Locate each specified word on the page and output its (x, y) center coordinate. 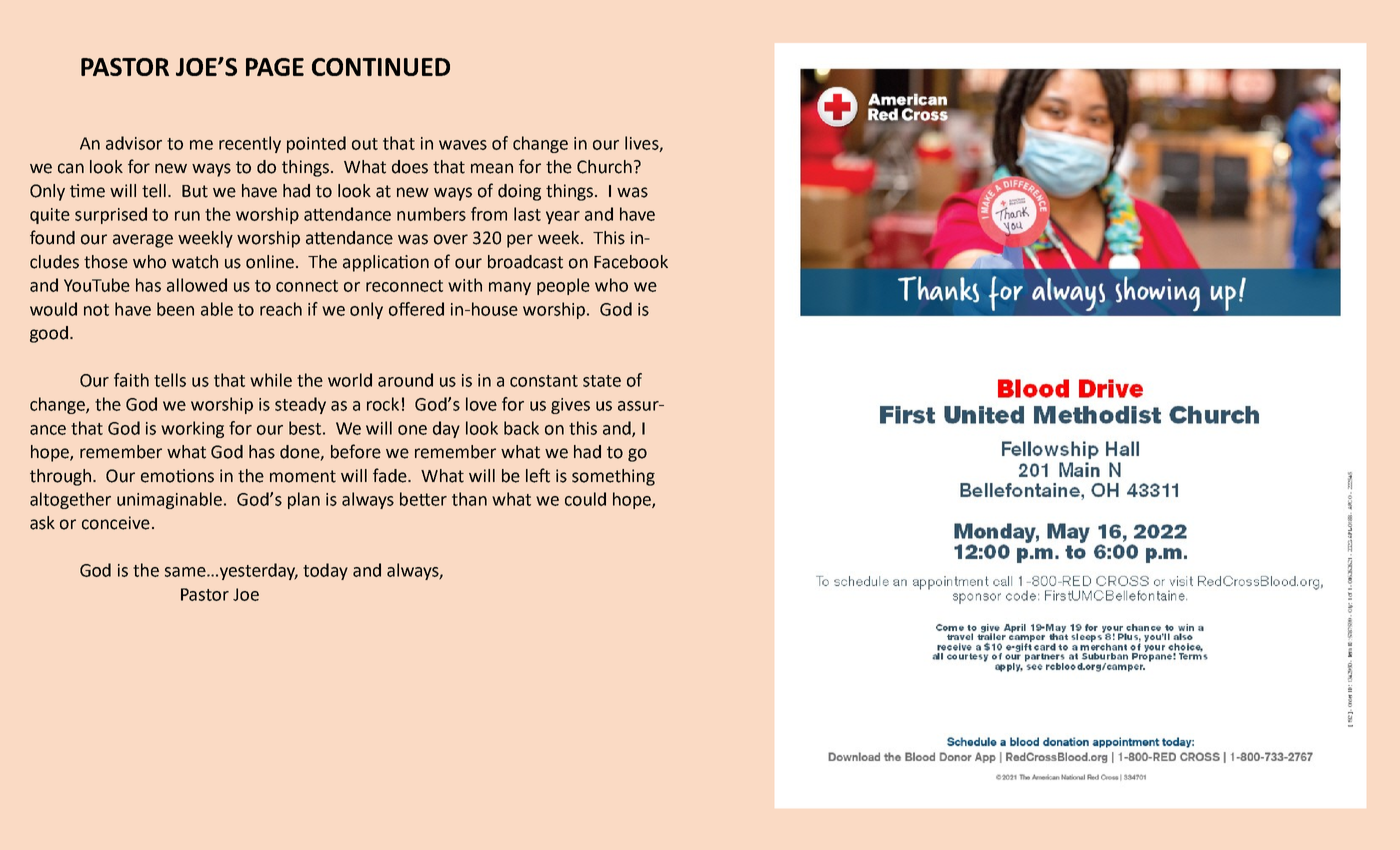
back (521, 428)
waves (463, 145)
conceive (116, 523)
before (356, 451)
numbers (431, 214)
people (563, 286)
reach (281, 309)
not (96, 310)
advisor (134, 143)
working (192, 429)
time (87, 191)
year (563, 217)
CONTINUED (381, 67)
